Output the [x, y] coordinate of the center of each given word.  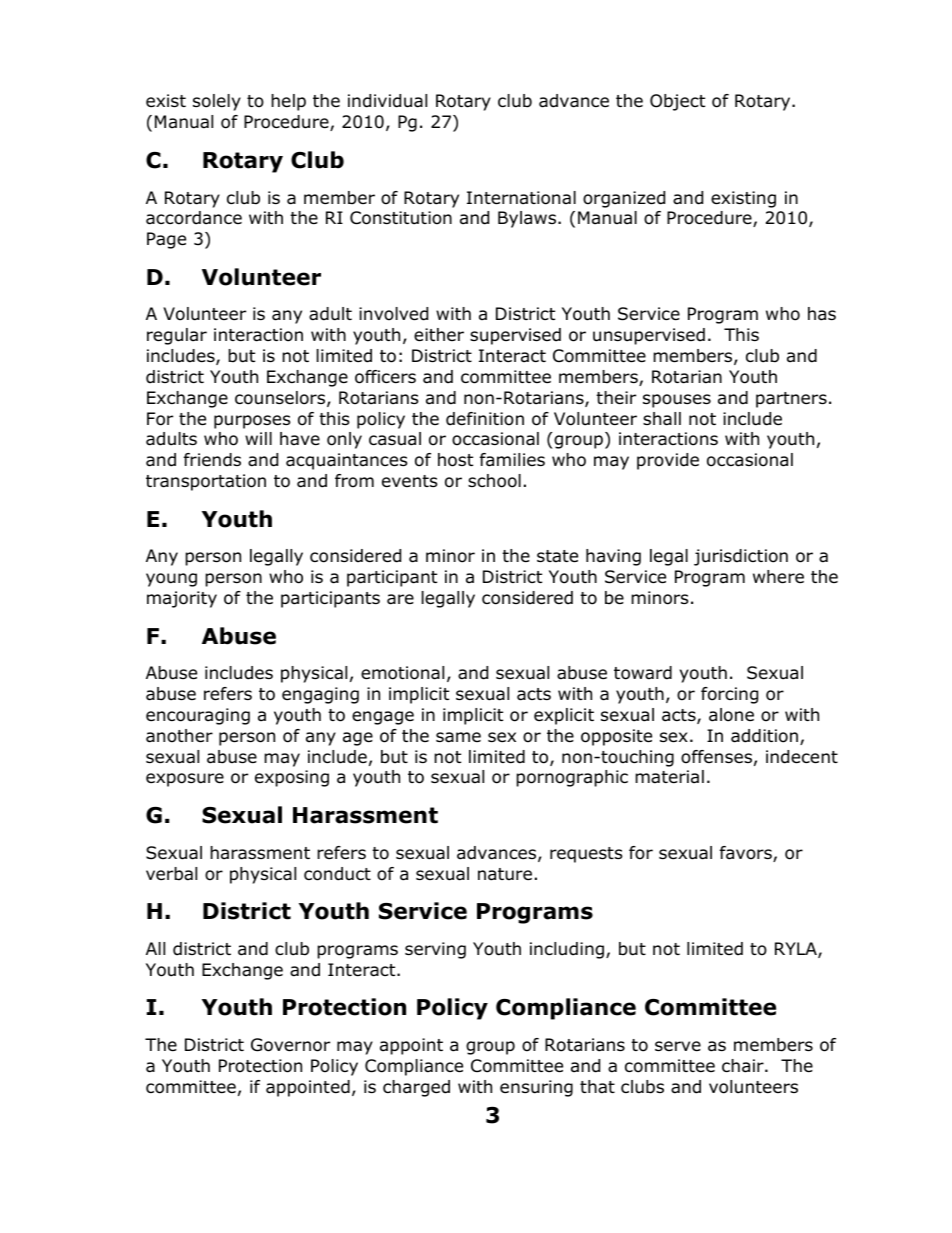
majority [182, 599]
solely [217, 102]
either [439, 335]
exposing [292, 778]
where [778, 577]
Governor [290, 1045]
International [521, 198]
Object [677, 102]
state [557, 556]
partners [791, 400]
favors [747, 854]
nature [505, 874]
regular [177, 336]
